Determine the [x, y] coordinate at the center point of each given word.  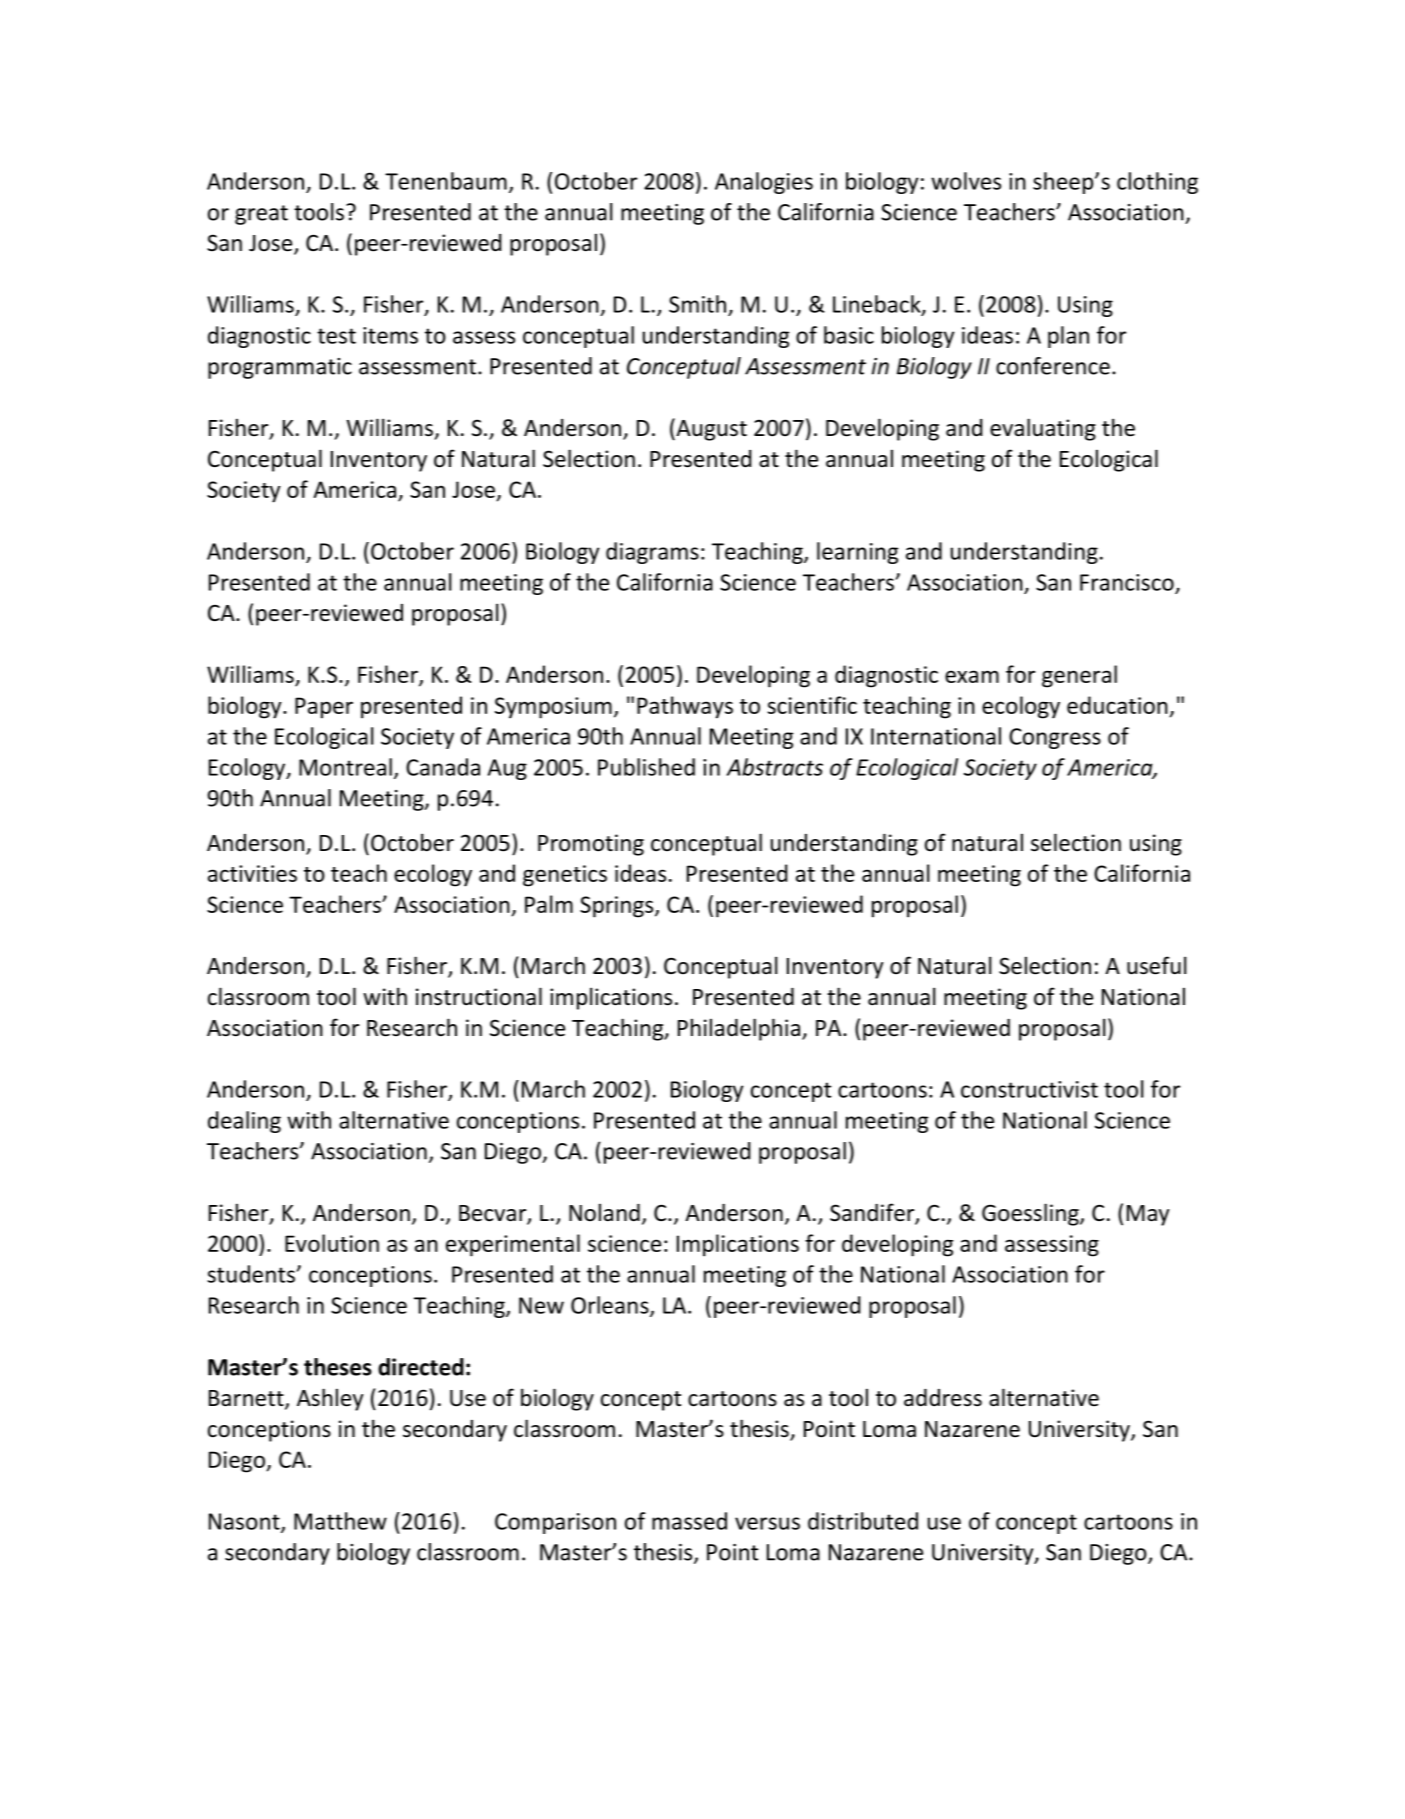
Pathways [685, 707]
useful [1156, 965]
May [1148, 1215]
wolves [966, 181]
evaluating [1043, 429]
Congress [1055, 738]
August [710, 429]
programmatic [280, 368]
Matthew [340, 1521]
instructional [479, 996]
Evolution [332, 1243]
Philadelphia [739, 1029]
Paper [324, 708]
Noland [604, 1212]
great [261, 215]
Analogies [764, 183]
